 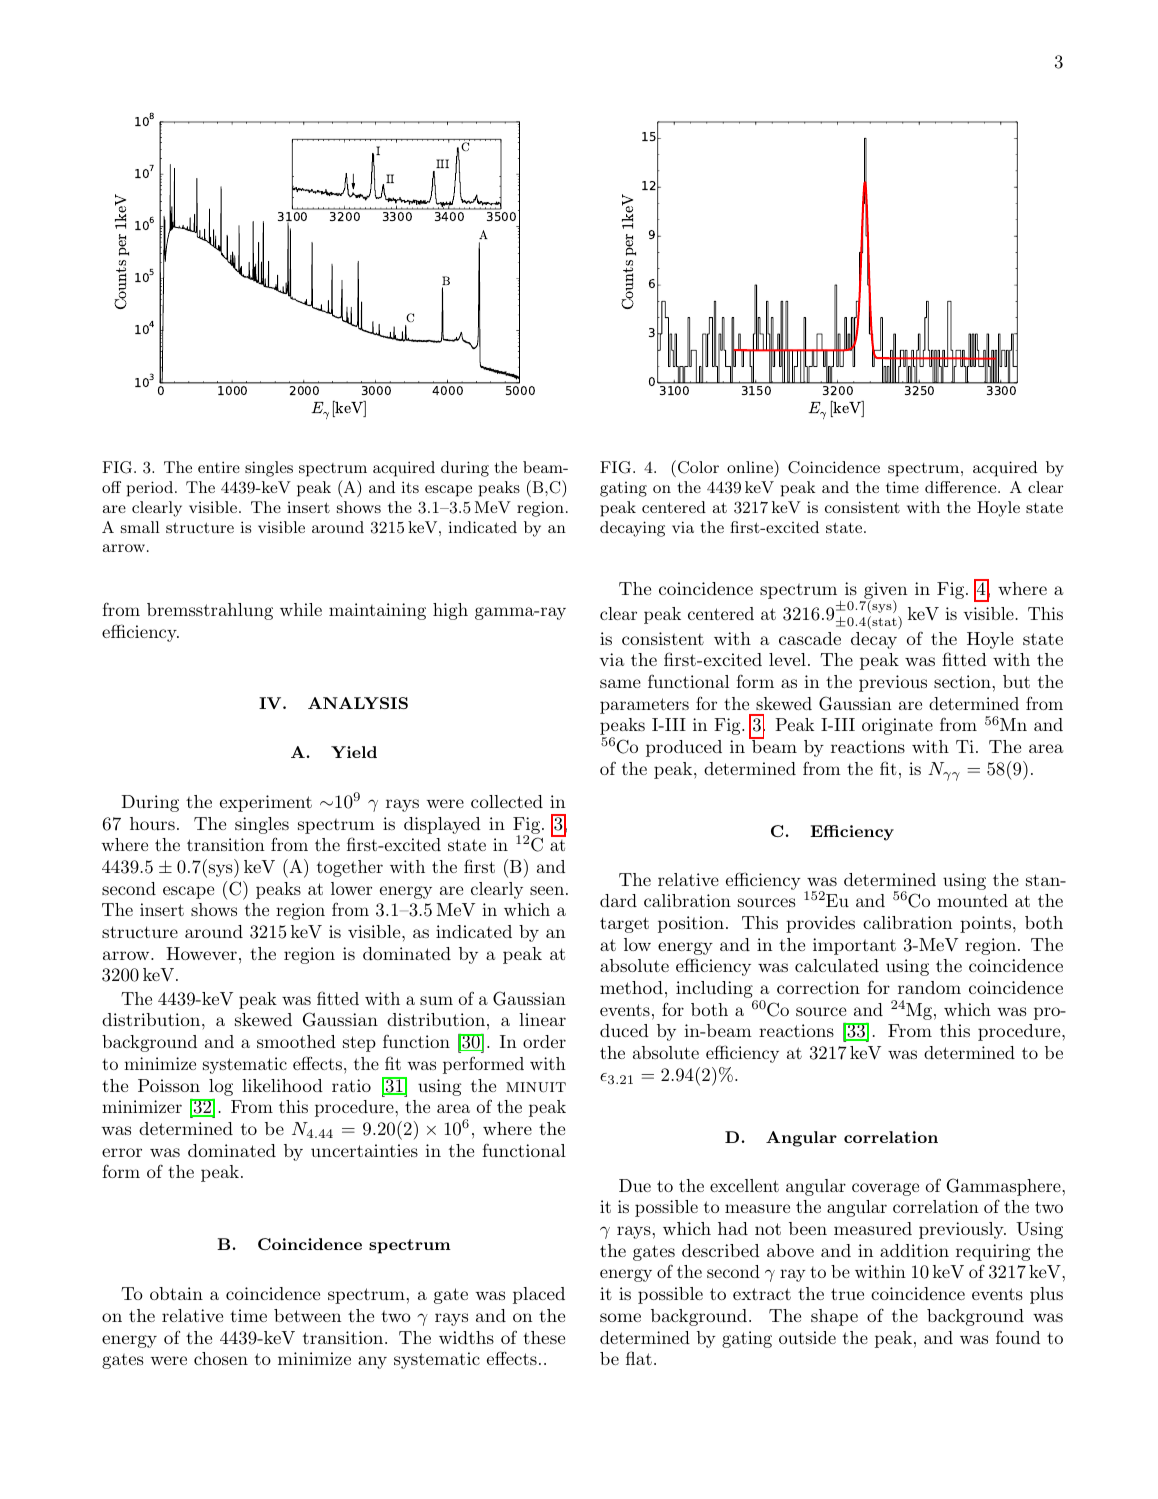 I want to click on experiment, so click(x=266, y=803).
